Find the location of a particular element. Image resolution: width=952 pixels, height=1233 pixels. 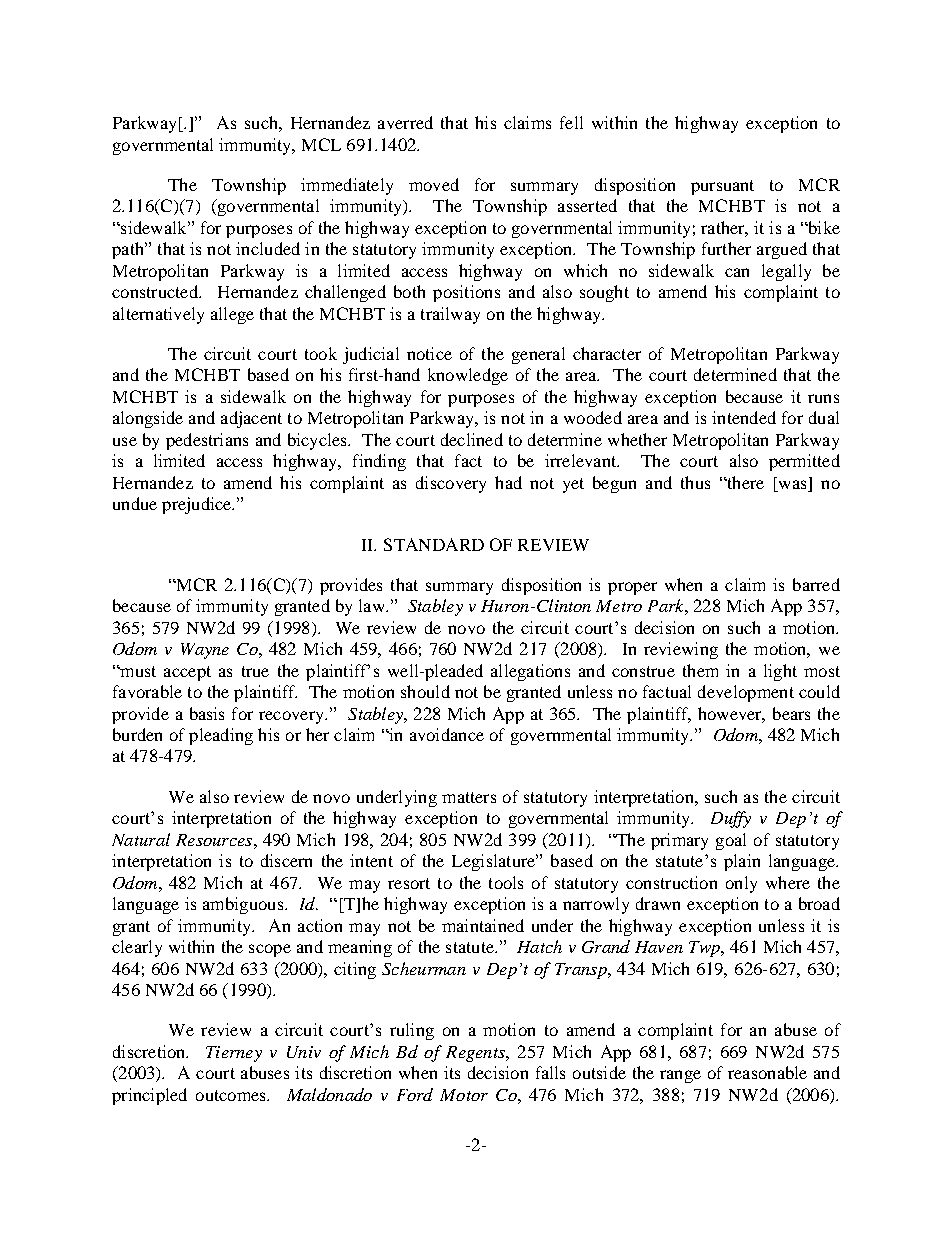

reasonable is located at coordinates (767, 1072).
